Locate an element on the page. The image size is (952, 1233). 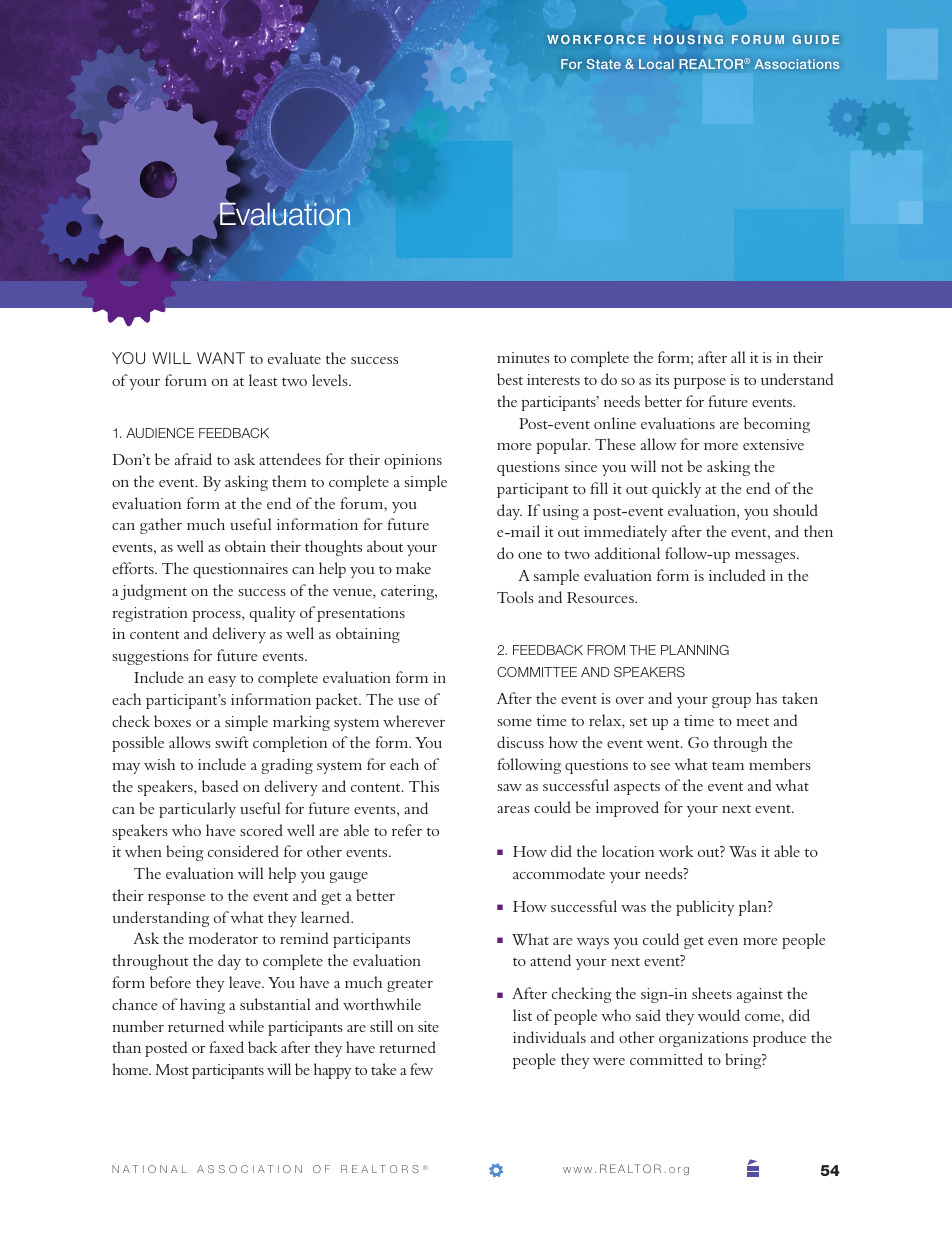
opinions is located at coordinates (413, 461).
